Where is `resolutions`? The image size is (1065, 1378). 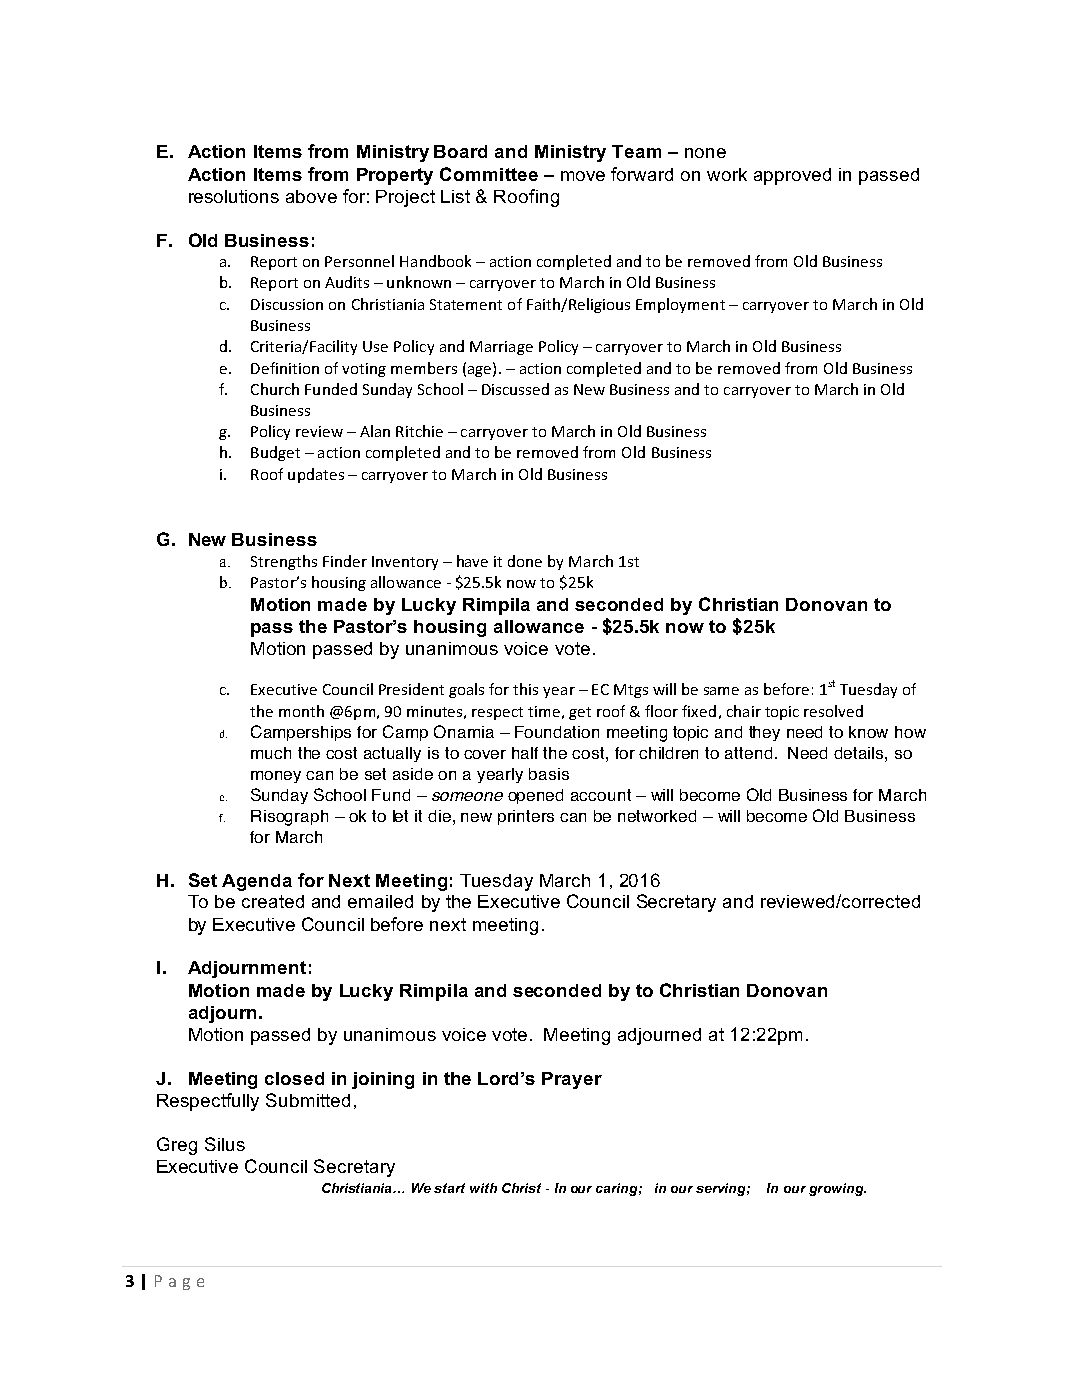
resolutions is located at coordinates (234, 196).
